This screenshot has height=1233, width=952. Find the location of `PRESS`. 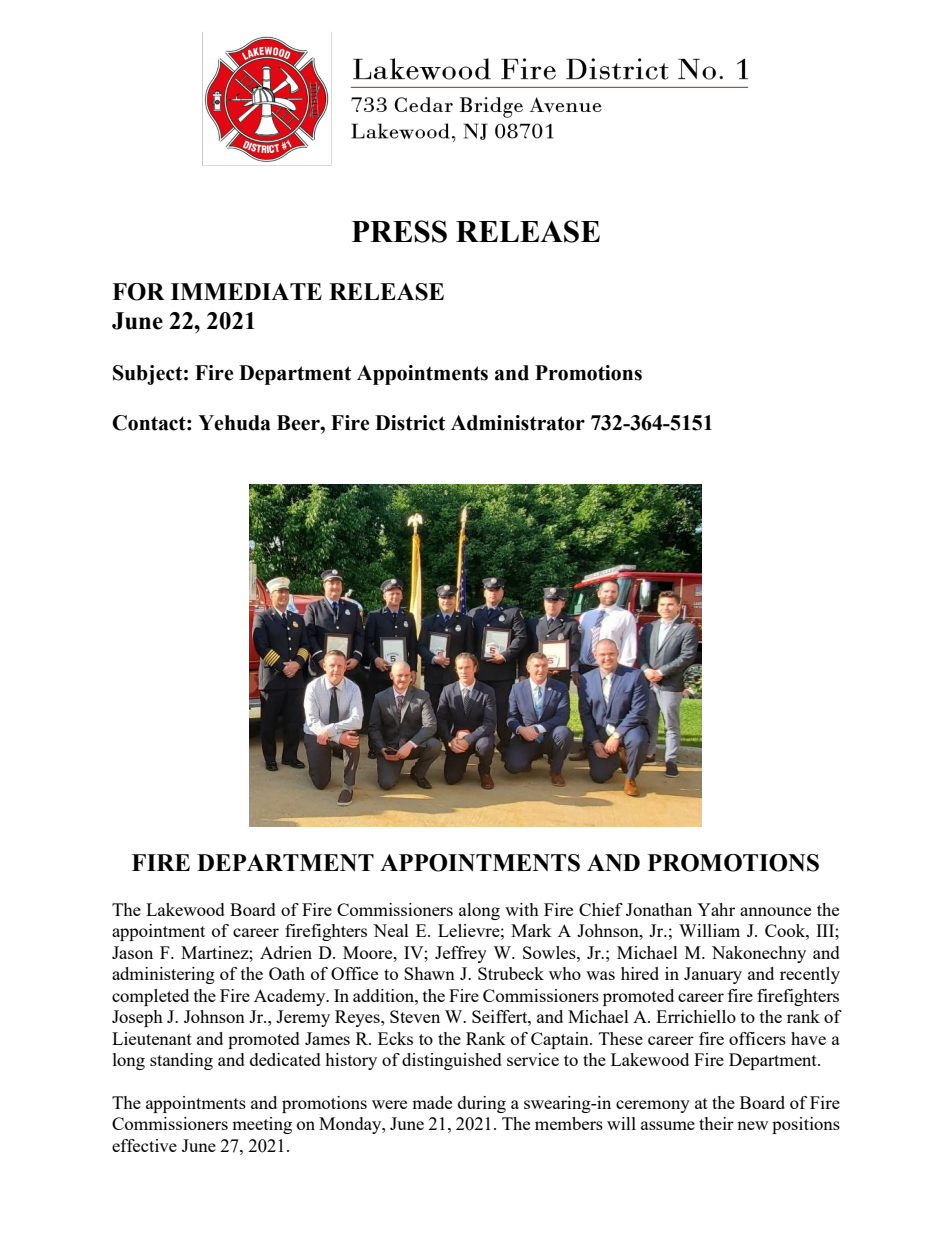

PRESS is located at coordinates (399, 231).
